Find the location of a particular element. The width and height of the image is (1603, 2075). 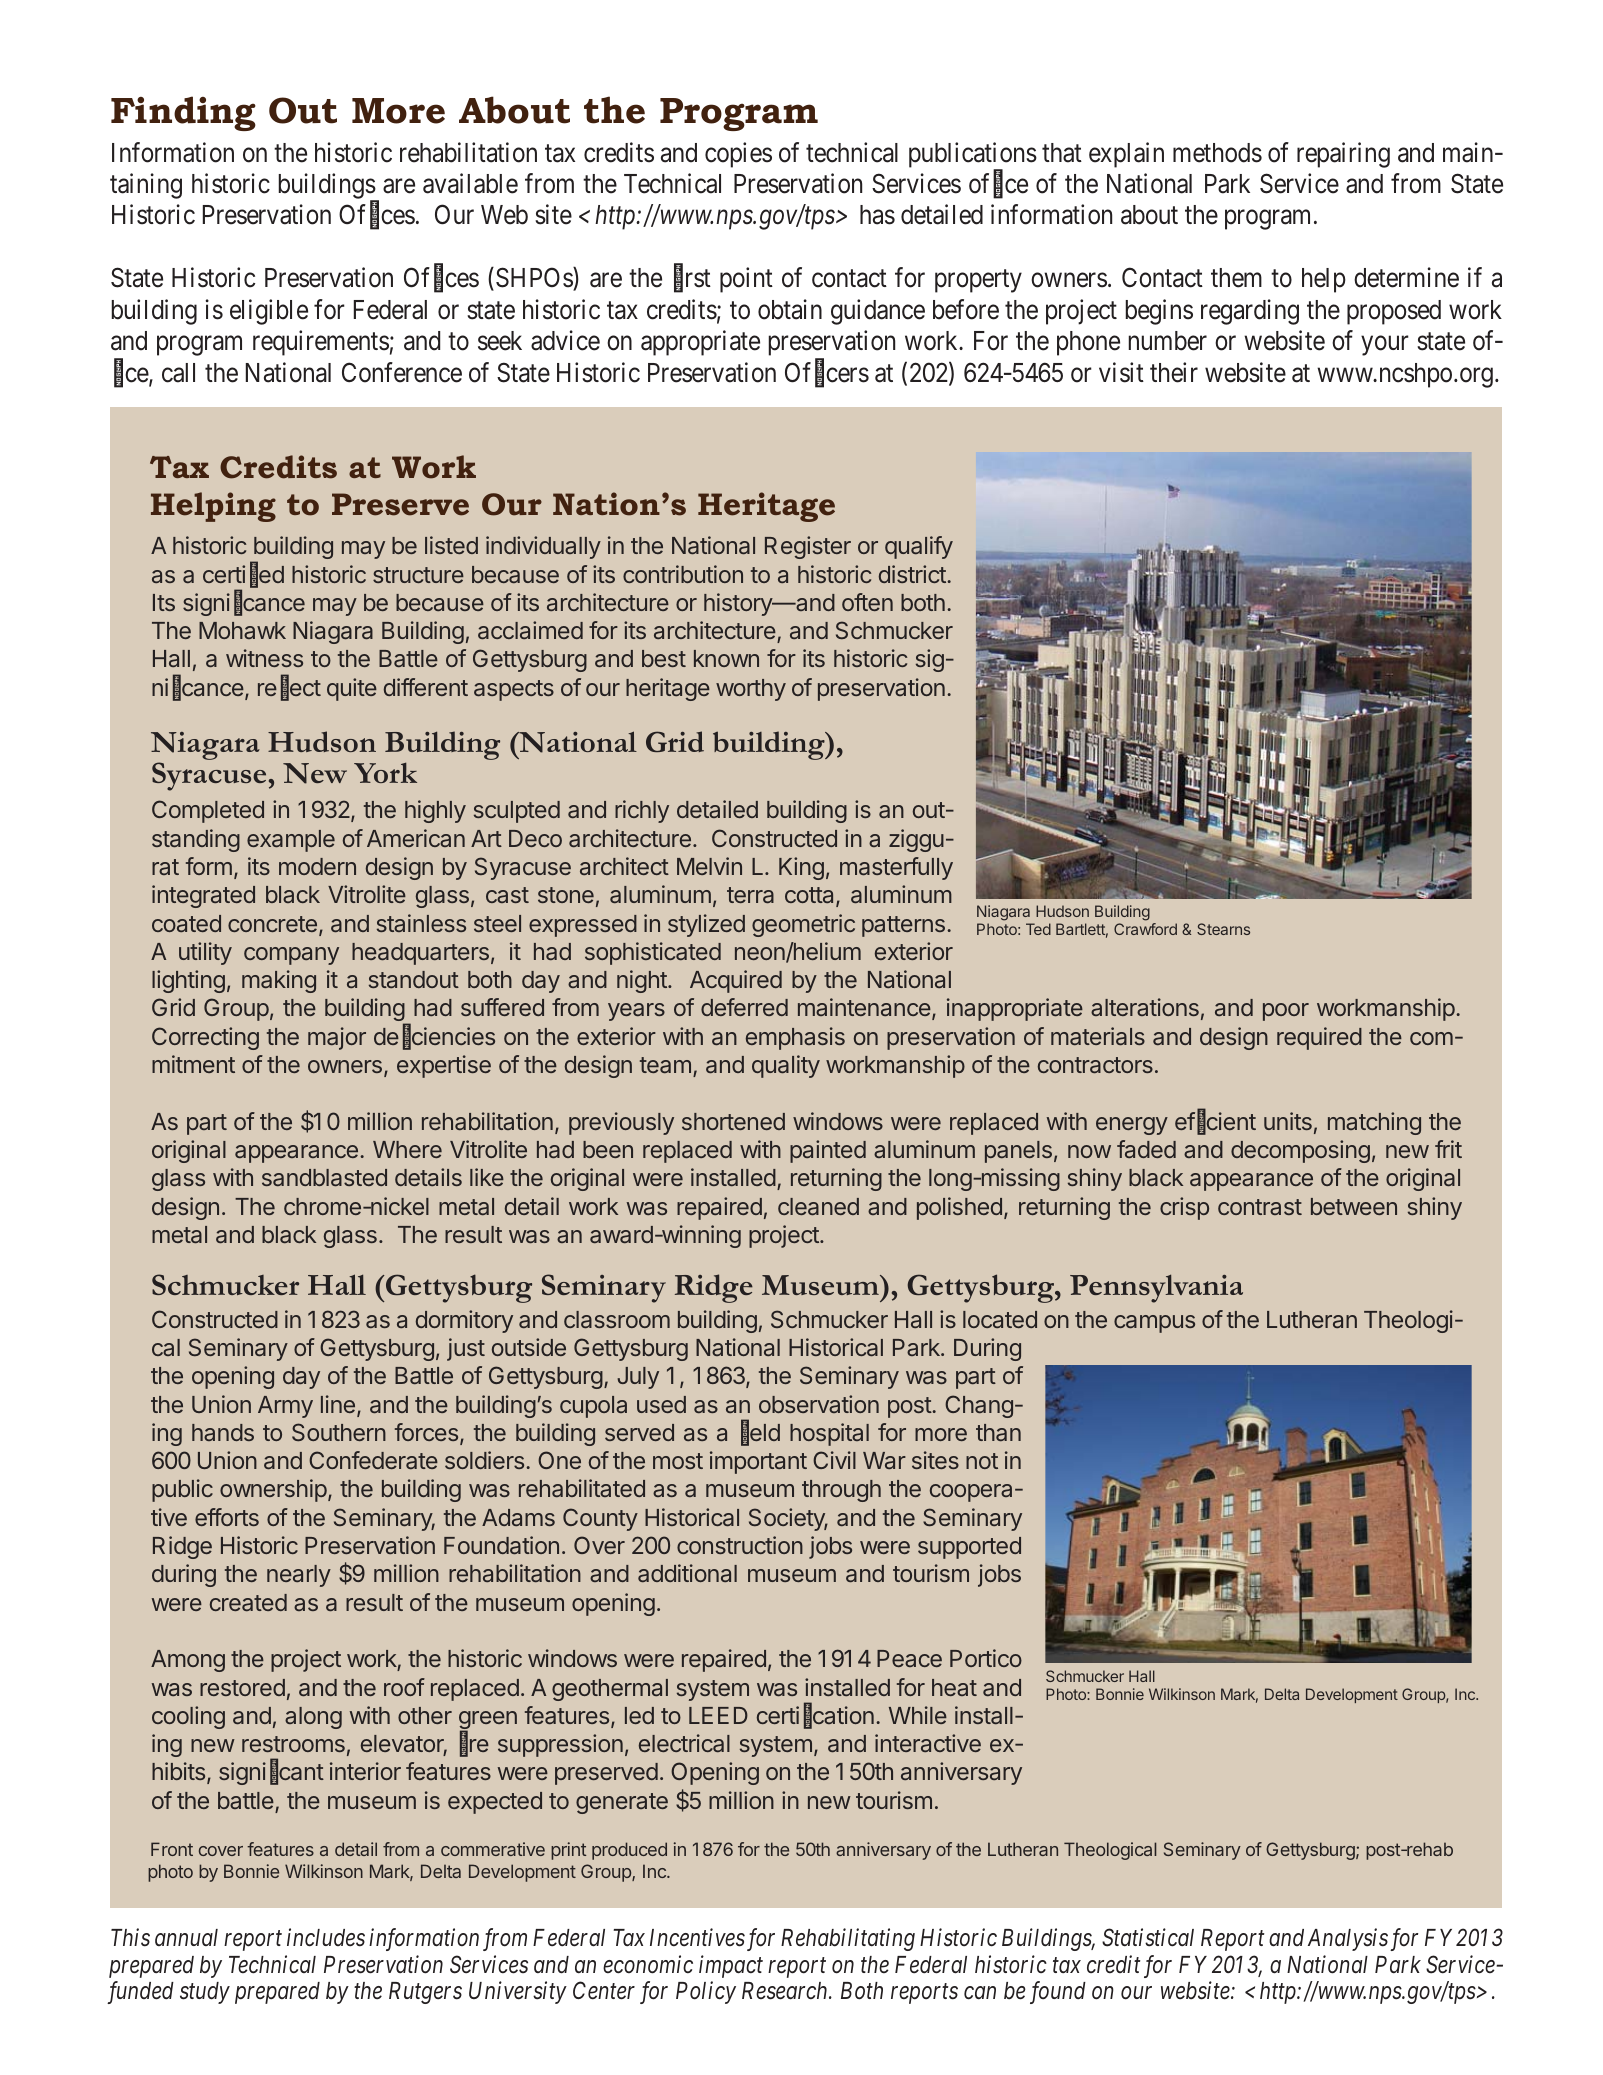

includes is located at coordinates (326, 1937).
